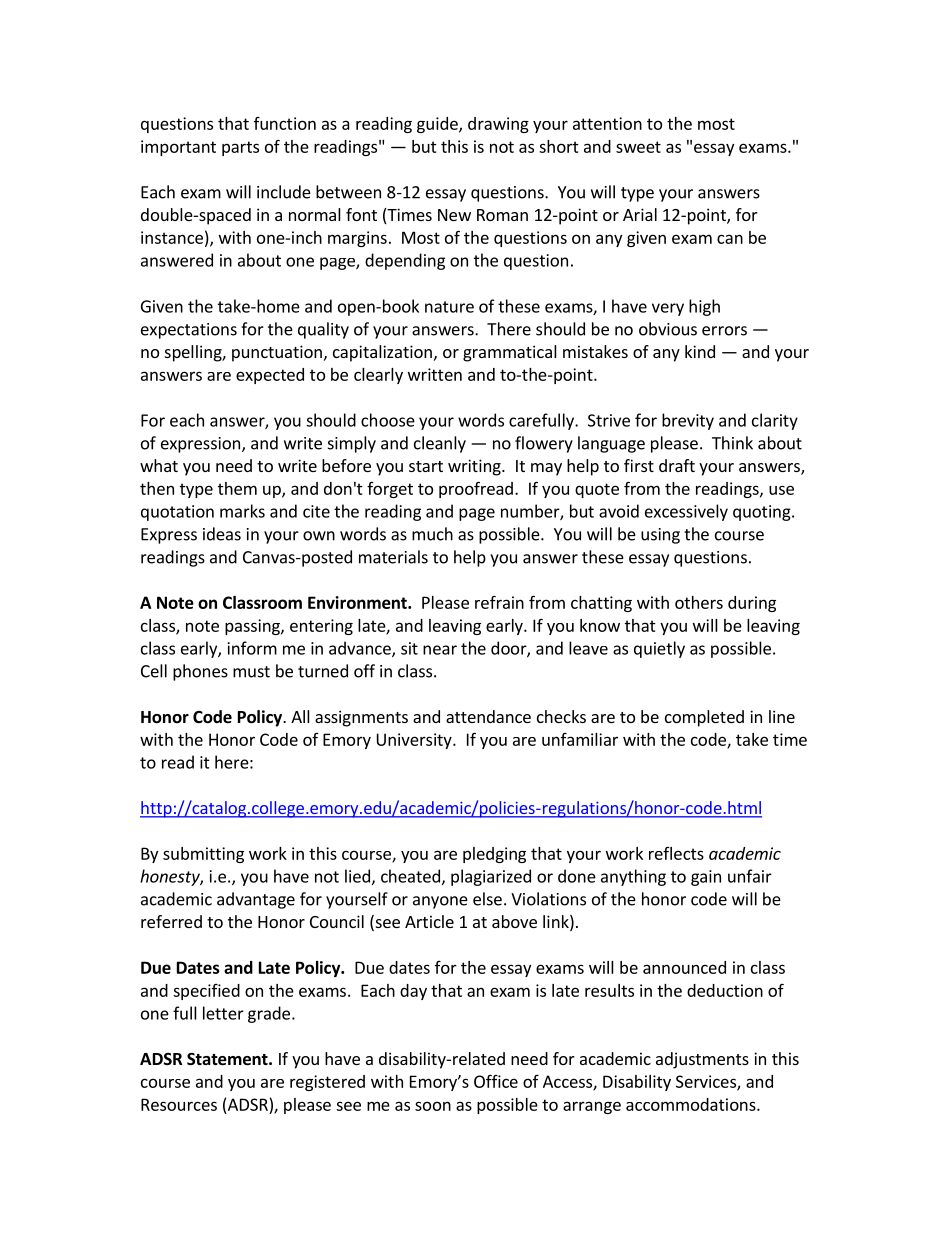  Describe the element at coordinates (700, 351) in the screenshot. I see `kind` at that location.
